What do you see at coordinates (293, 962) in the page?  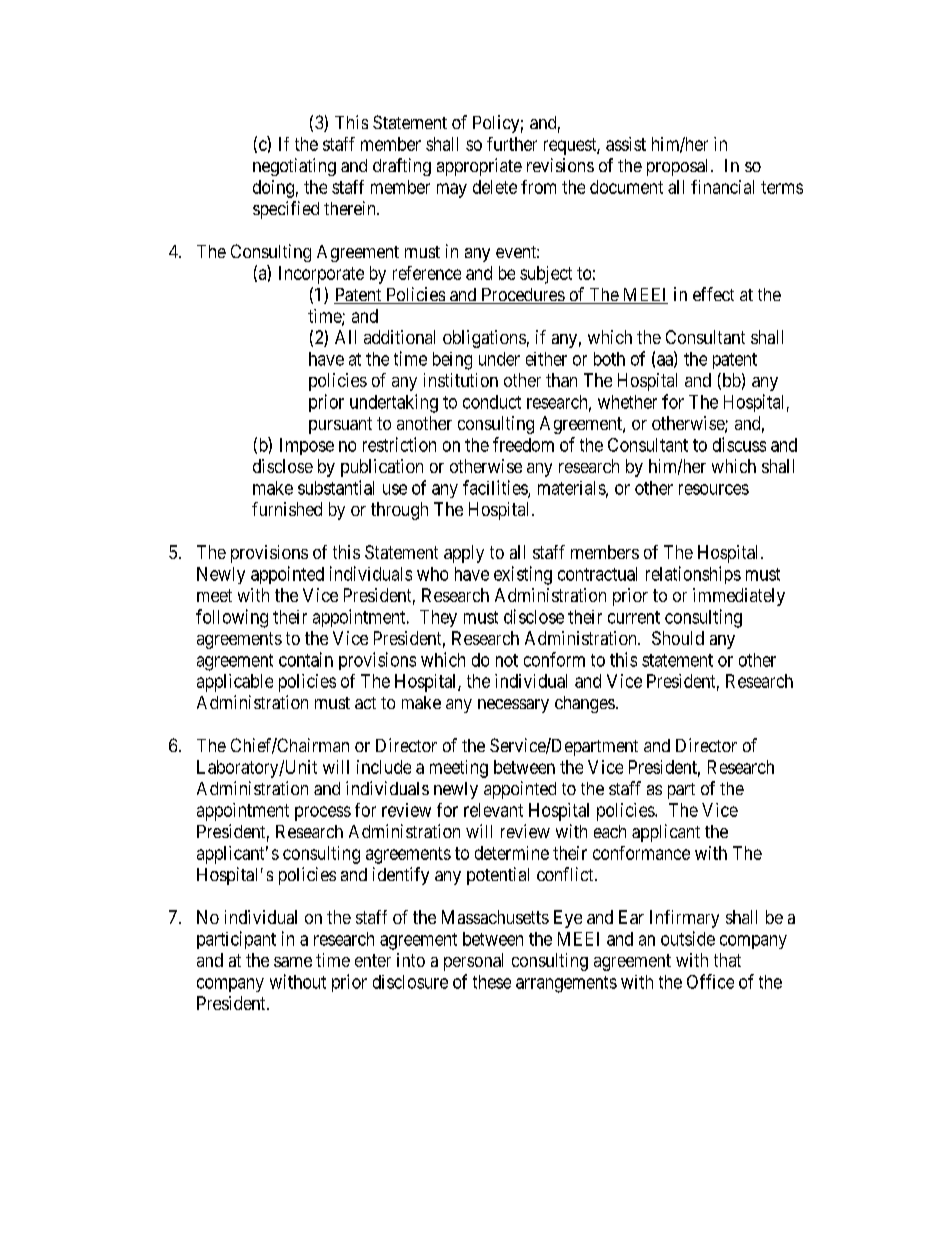 I see `same` at bounding box center [293, 962].
